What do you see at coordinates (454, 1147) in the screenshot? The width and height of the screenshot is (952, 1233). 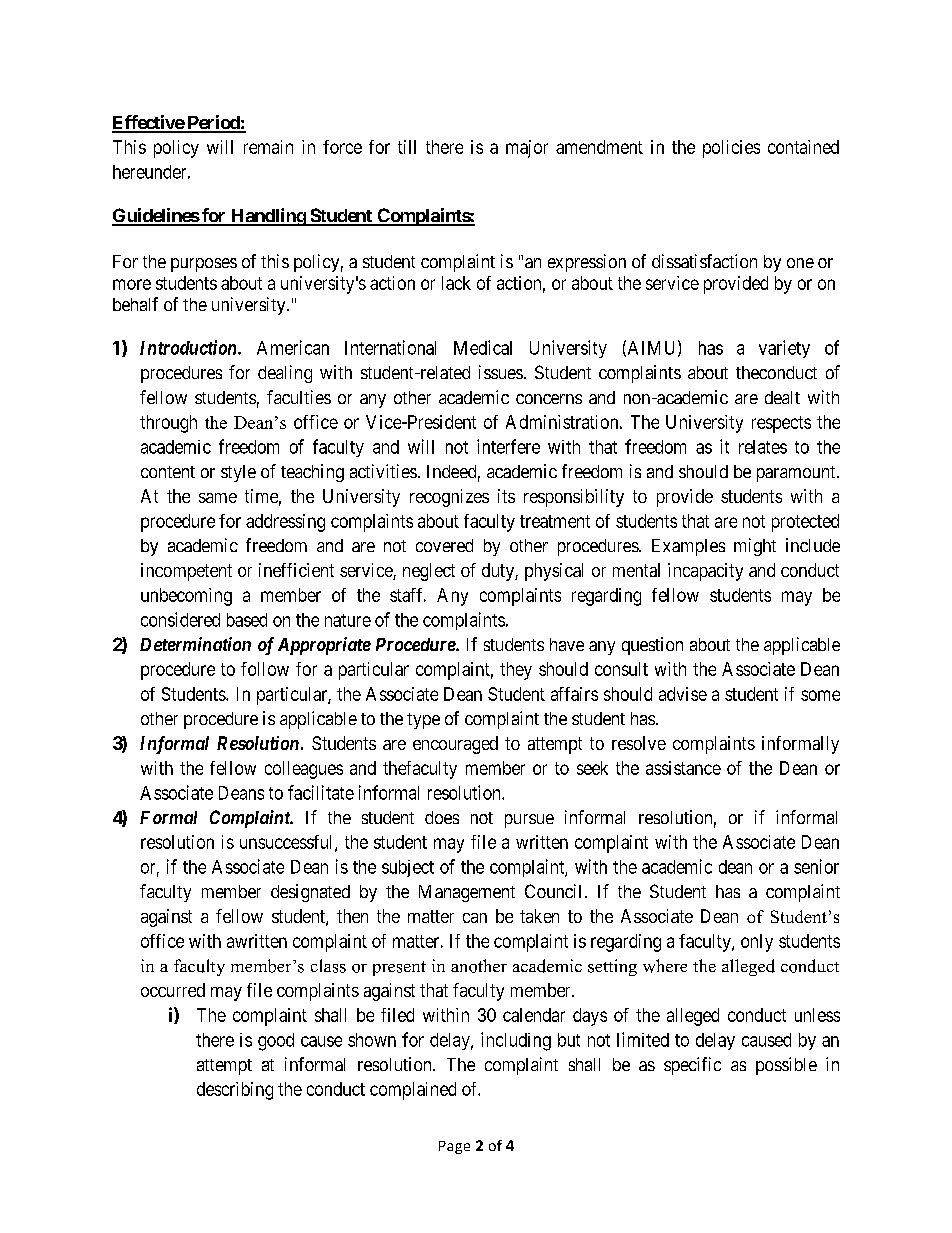 I see `Page` at bounding box center [454, 1147].
